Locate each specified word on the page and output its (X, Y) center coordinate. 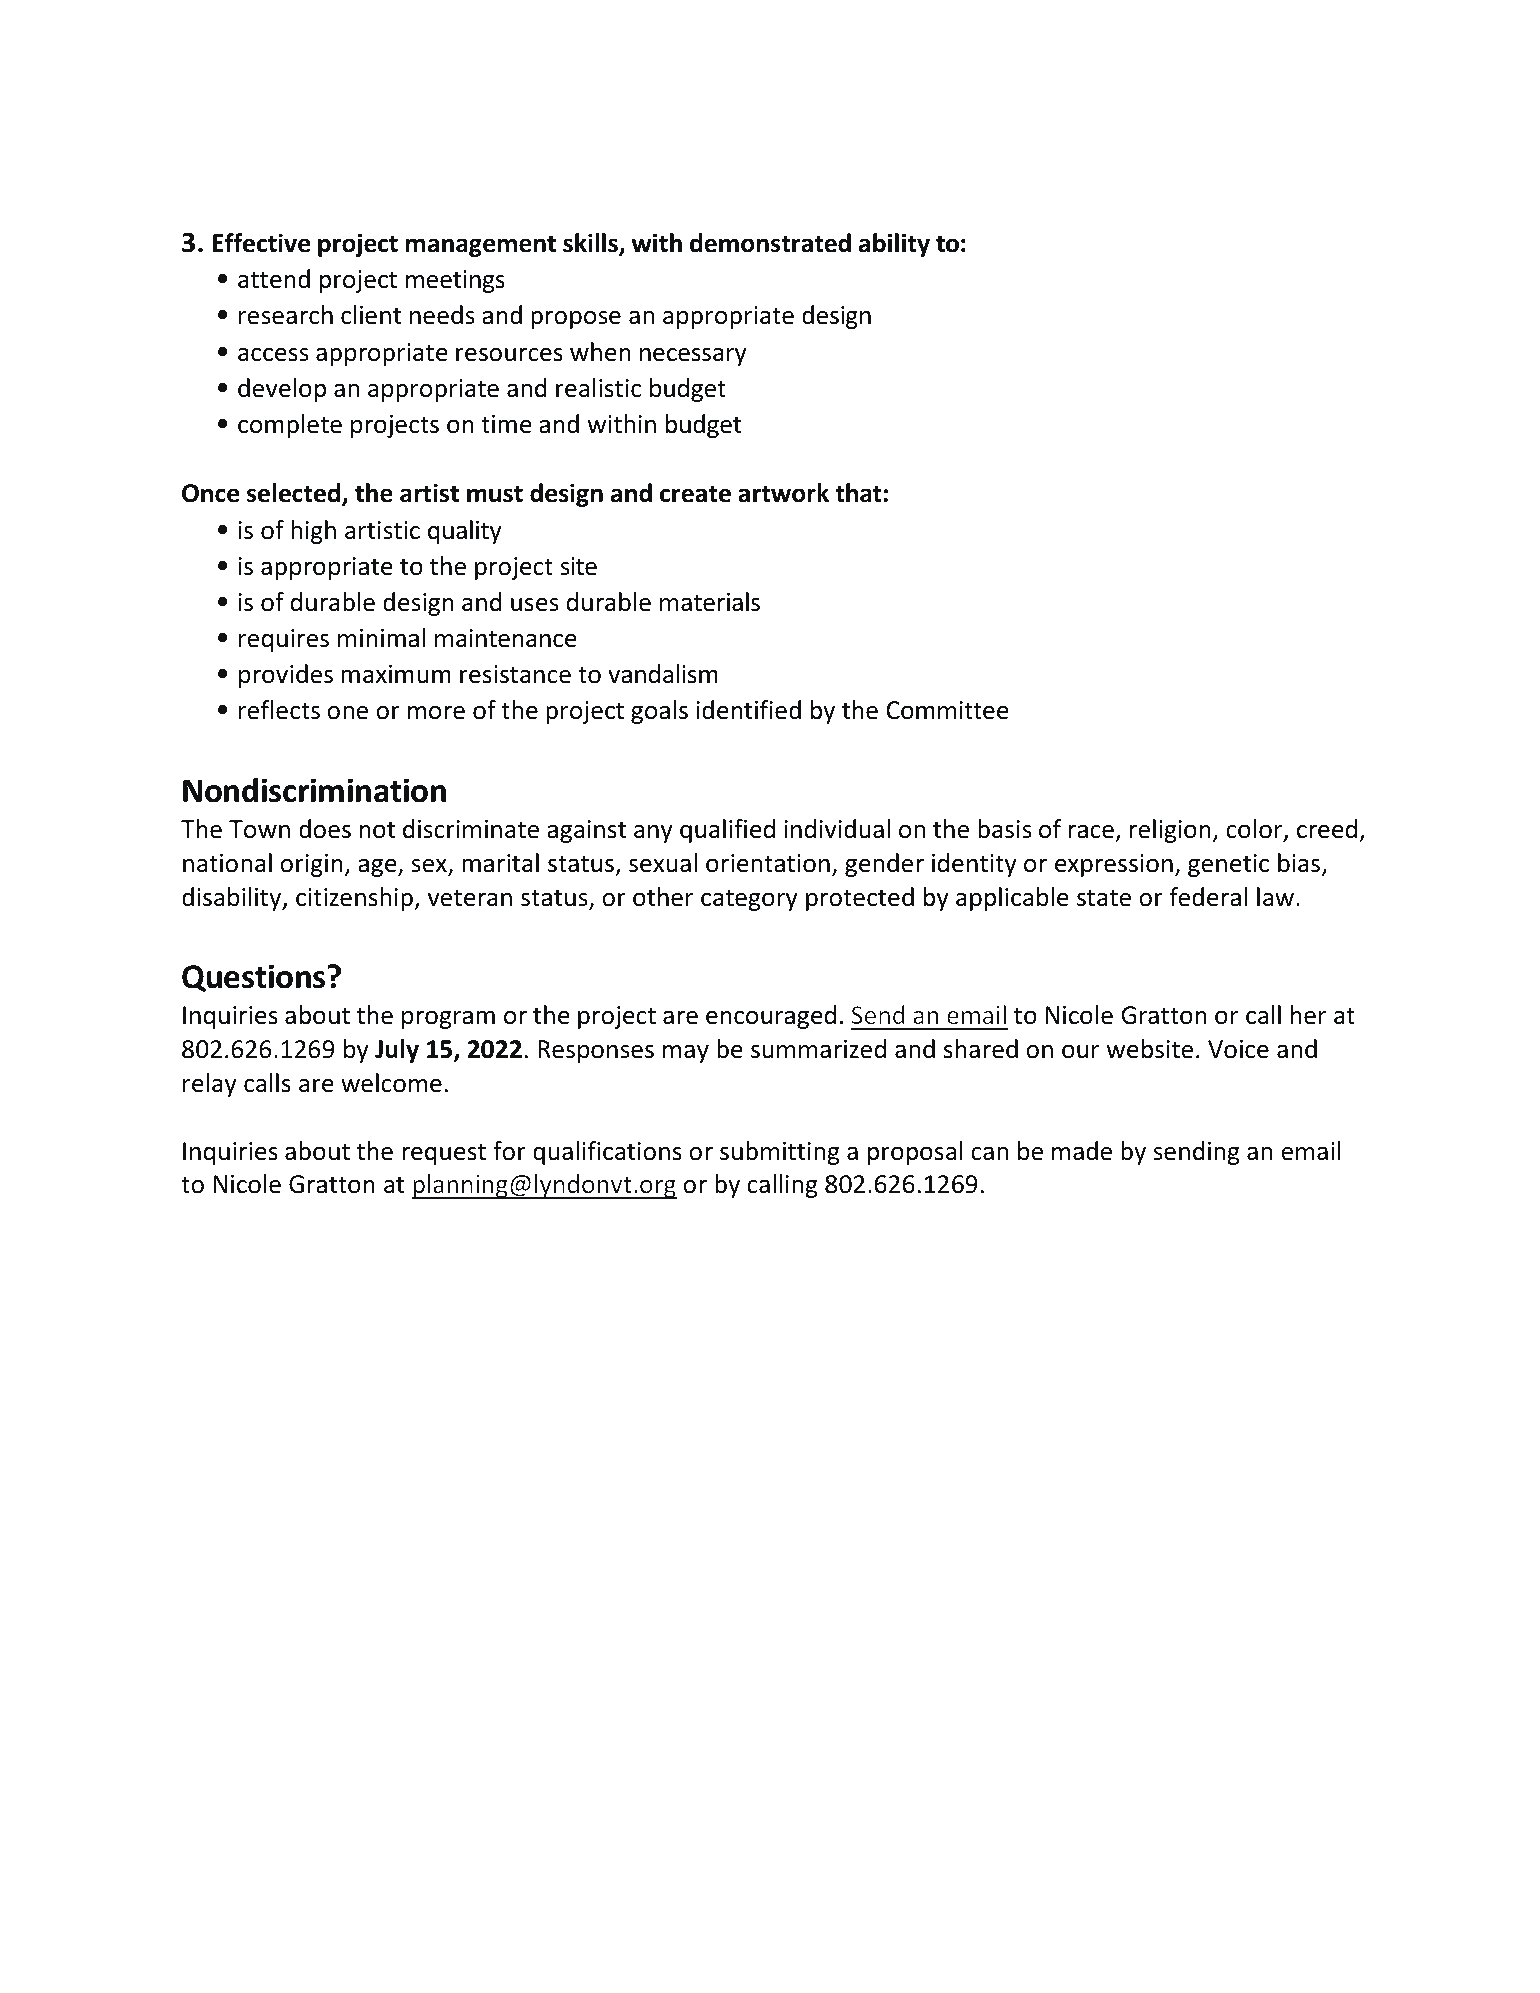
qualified (727, 831)
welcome (391, 1083)
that (858, 493)
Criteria (359, 202)
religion (1170, 831)
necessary (693, 357)
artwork (783, 493)
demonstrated (770, 243)
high (313, 532)
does (325, 829)
